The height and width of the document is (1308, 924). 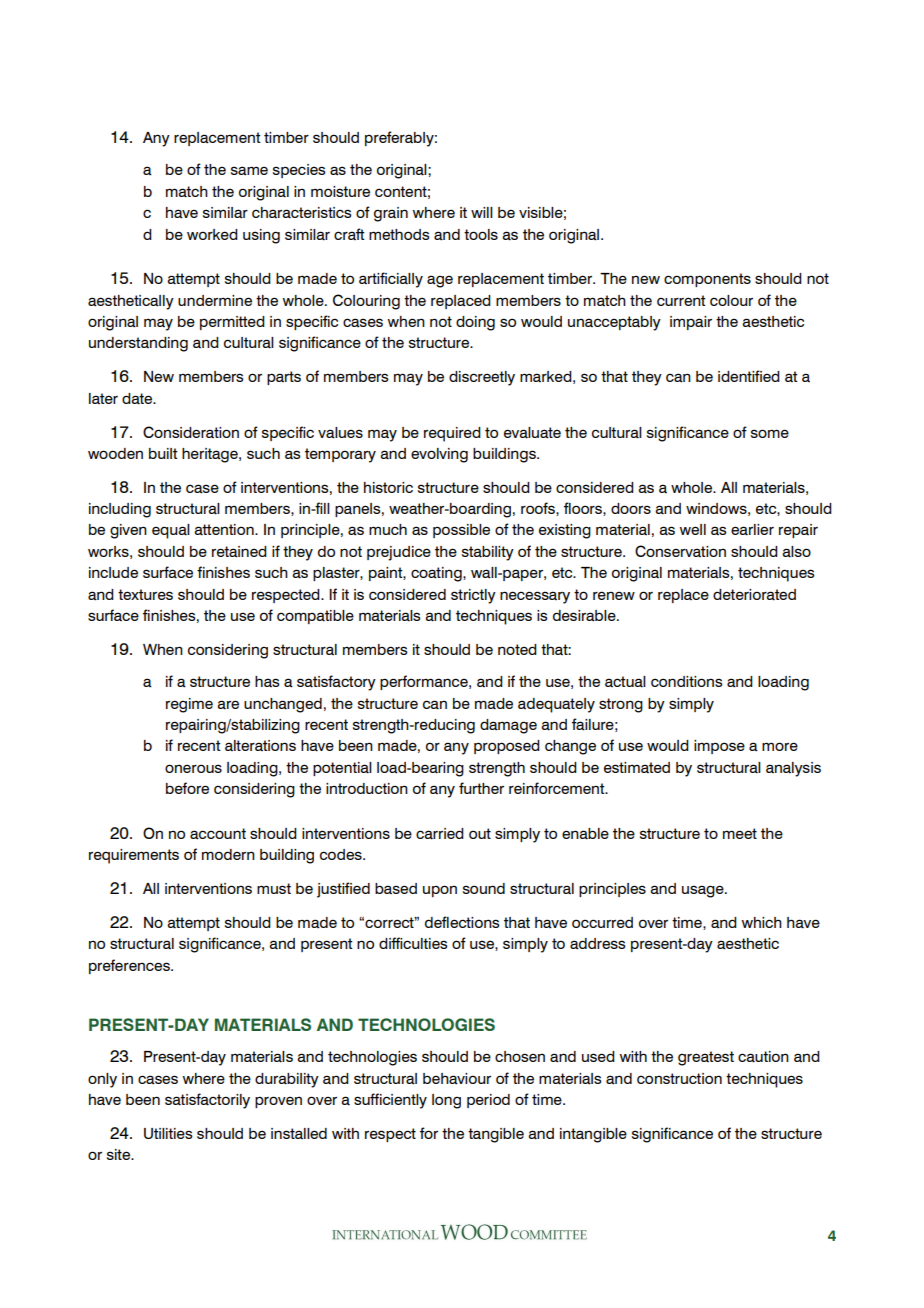 I want to click on worked, so click(x=212, y=234).
